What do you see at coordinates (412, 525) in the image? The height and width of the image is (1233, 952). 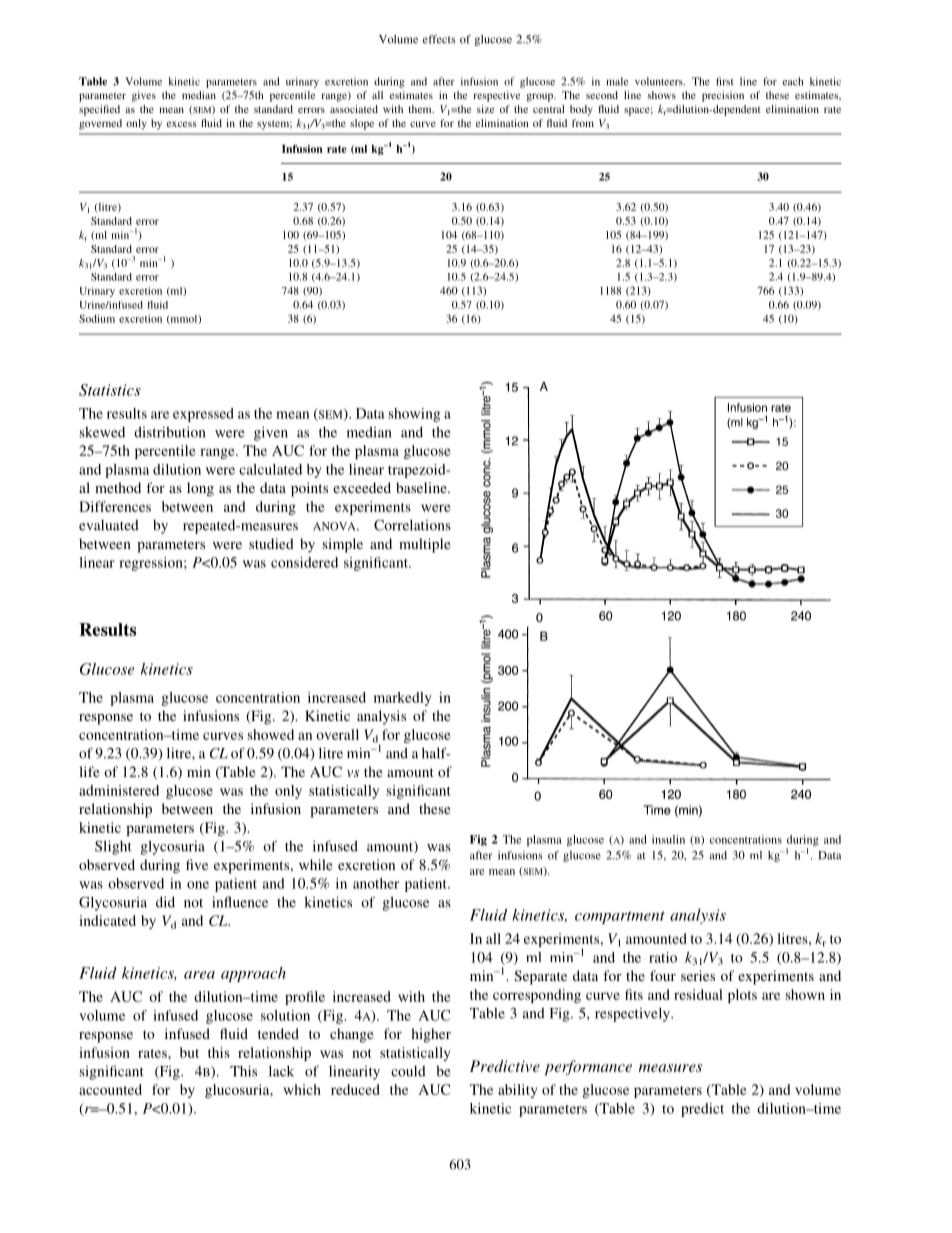 I see `Correlations` at bounding box center [412, 525].
